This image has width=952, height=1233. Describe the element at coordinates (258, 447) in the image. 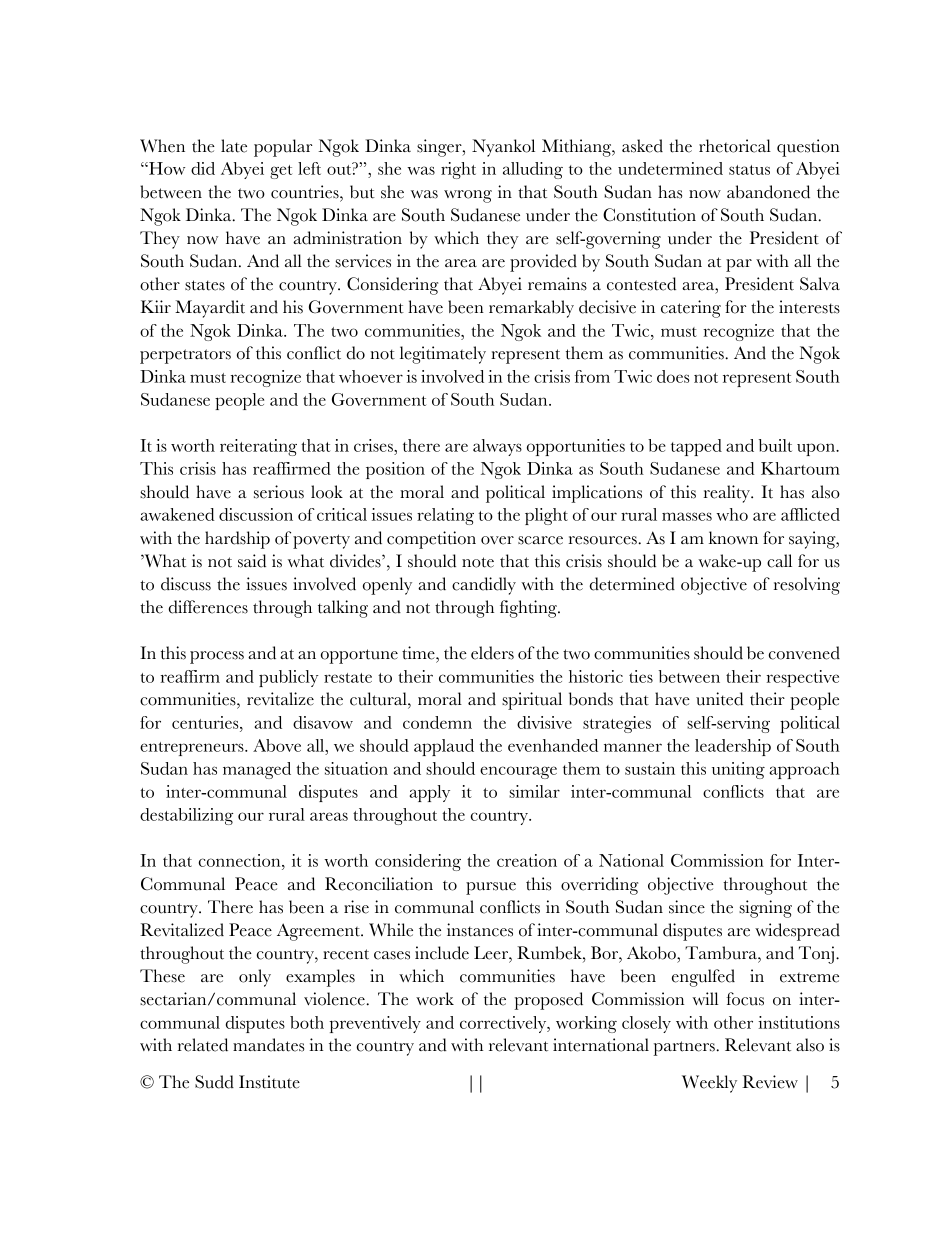

I see `reiterating` at that location.
